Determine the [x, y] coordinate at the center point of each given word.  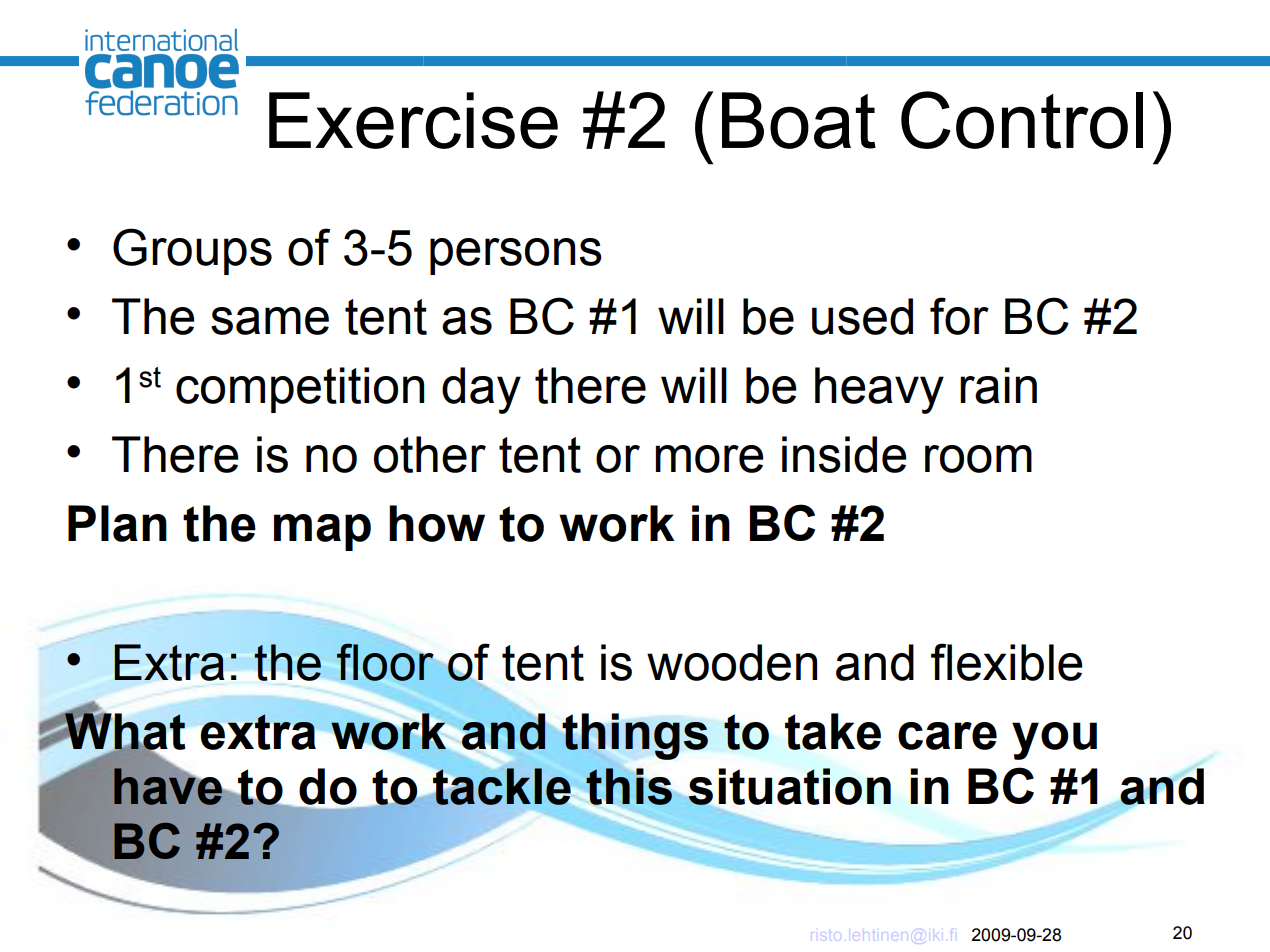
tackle [501, 786]
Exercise [413, 120]
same [270, 321]
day [481, 390]
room [978, 459]
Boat [799, 120]
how [437, 523]
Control [1022, 120]
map [322, 532]
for [959, 316]
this [629, 786]
